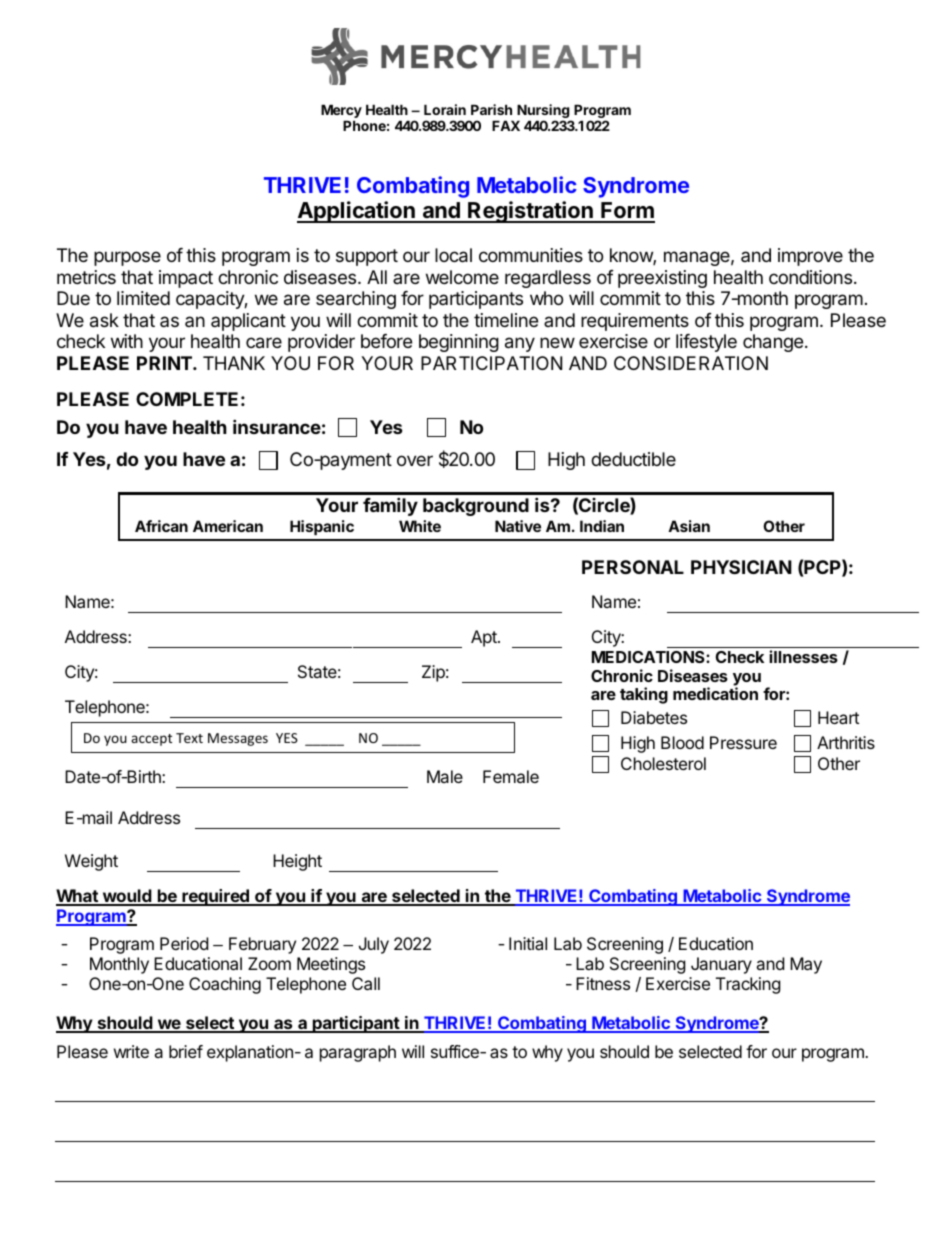 This screenshot has height=1233, width=952. What do you see at coordinates (358, 1053) in the screenshot?
I see `paragraph` at bounding box center [358, 1053].
